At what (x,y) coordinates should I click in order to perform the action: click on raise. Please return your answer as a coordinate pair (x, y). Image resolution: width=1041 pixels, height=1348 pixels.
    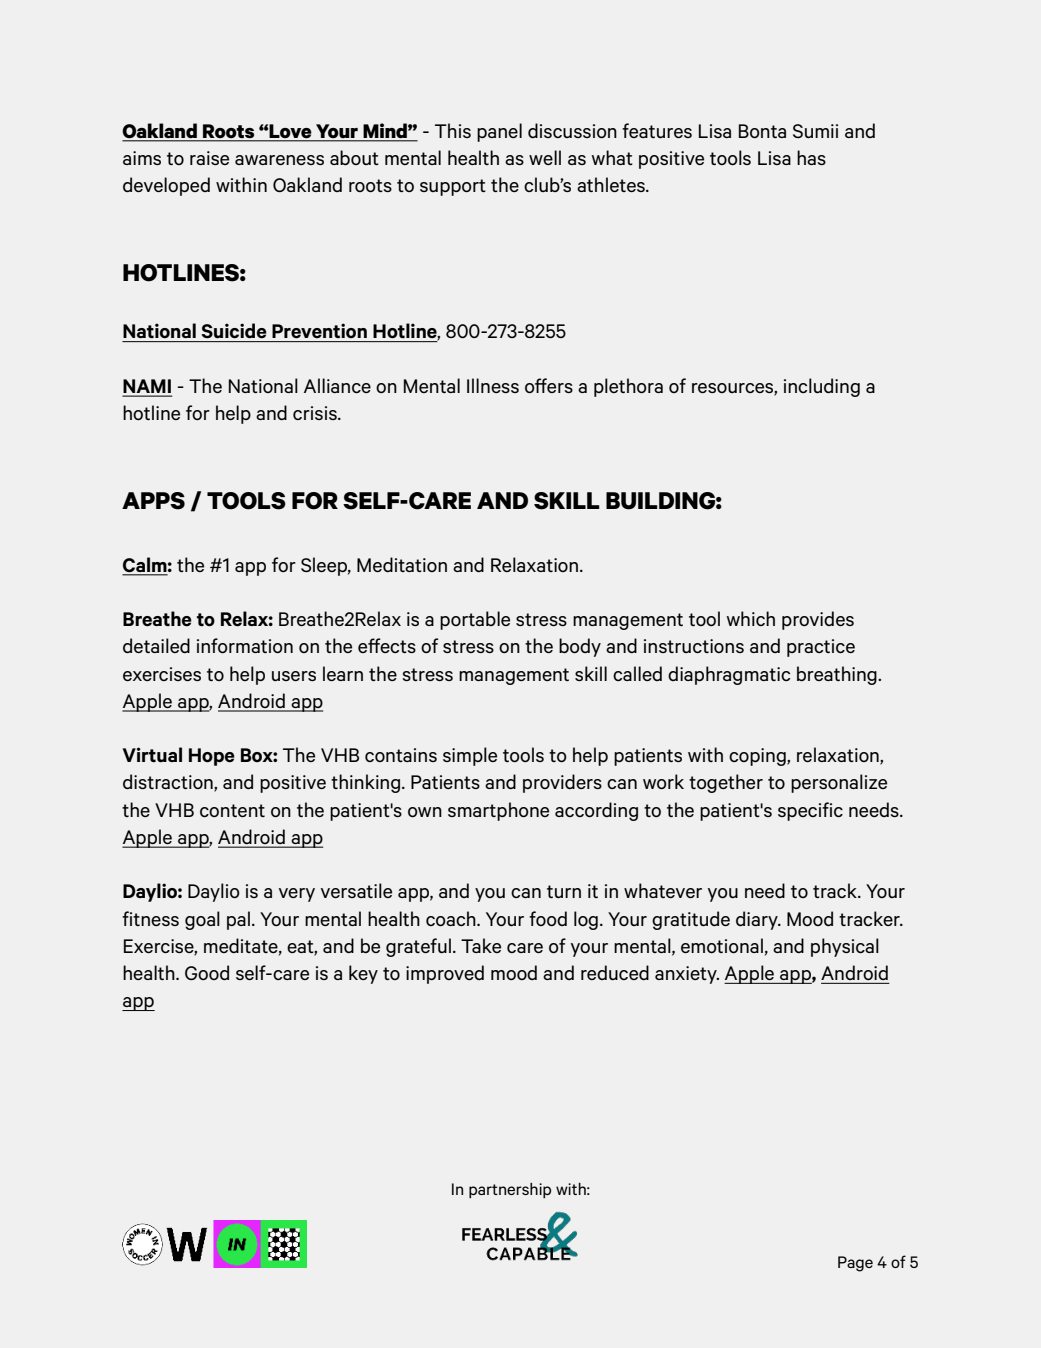
    Looking at the image, I should click on (209, 158).
